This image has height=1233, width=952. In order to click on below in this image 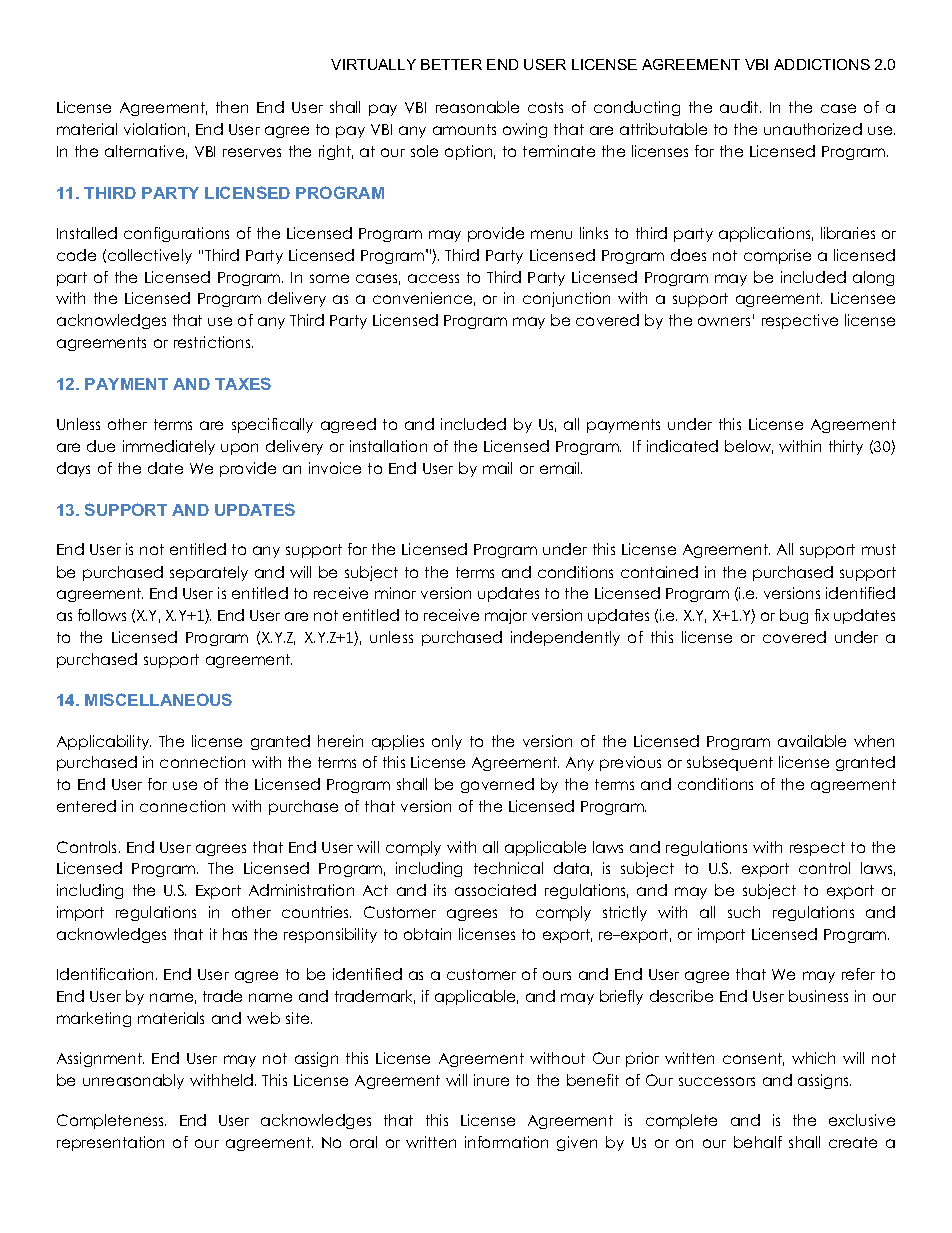, I will do `click(749, 447)`.
